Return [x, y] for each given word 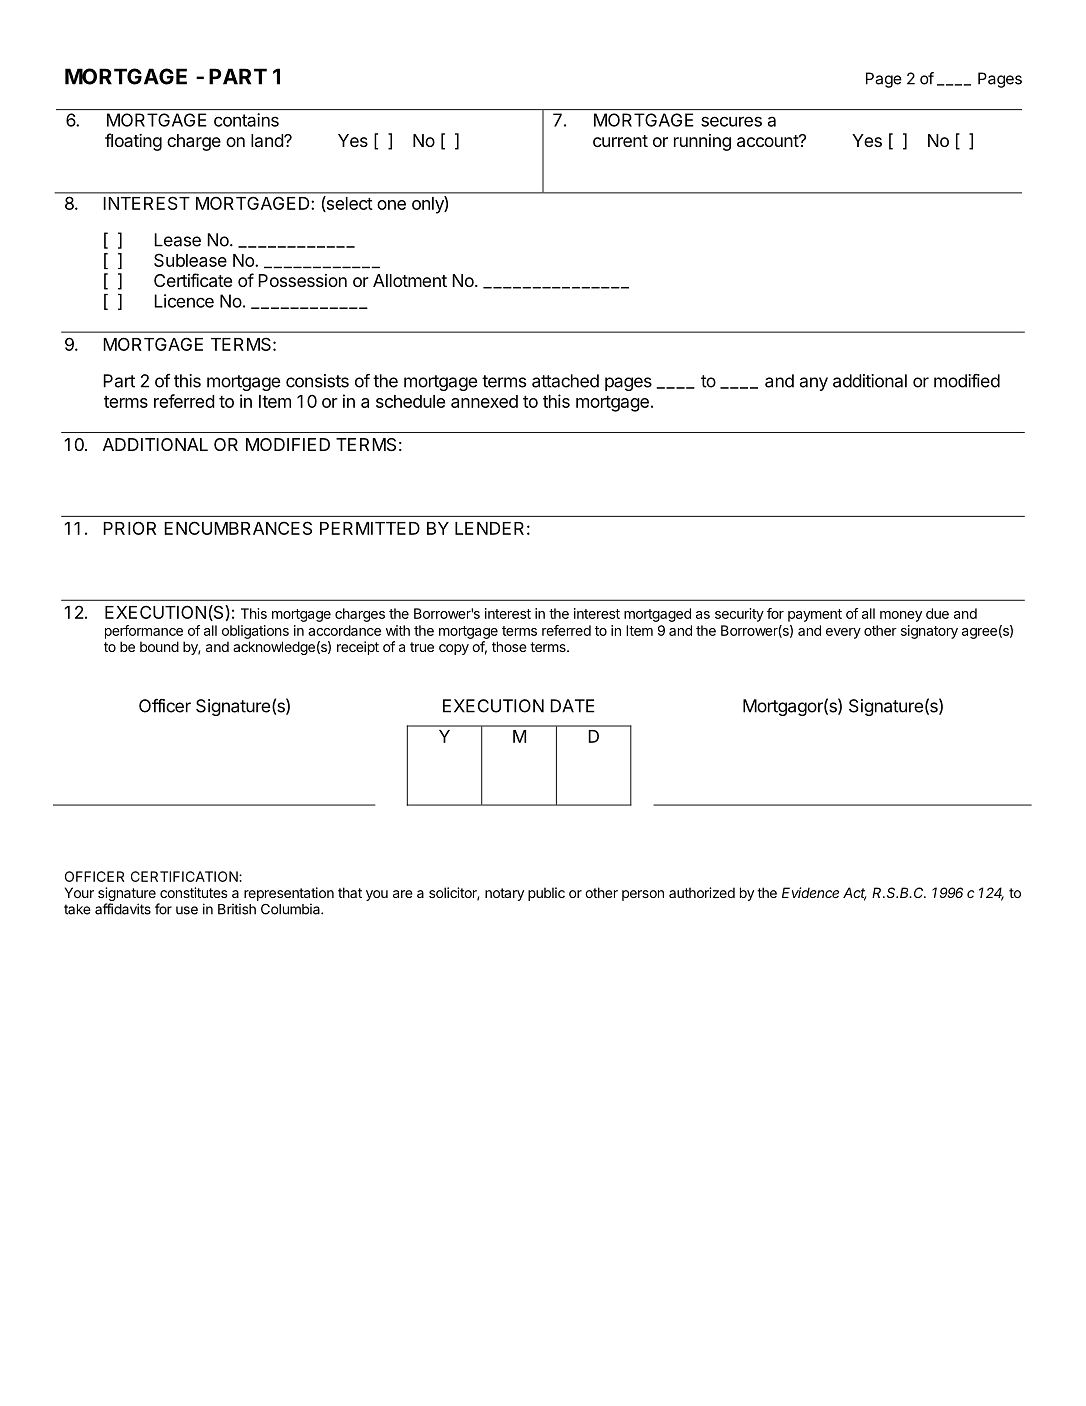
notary [504, 894]
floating [133, 142]
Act [854, 894]
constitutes [194, 892]
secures [731, 121]
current [620, 141]
